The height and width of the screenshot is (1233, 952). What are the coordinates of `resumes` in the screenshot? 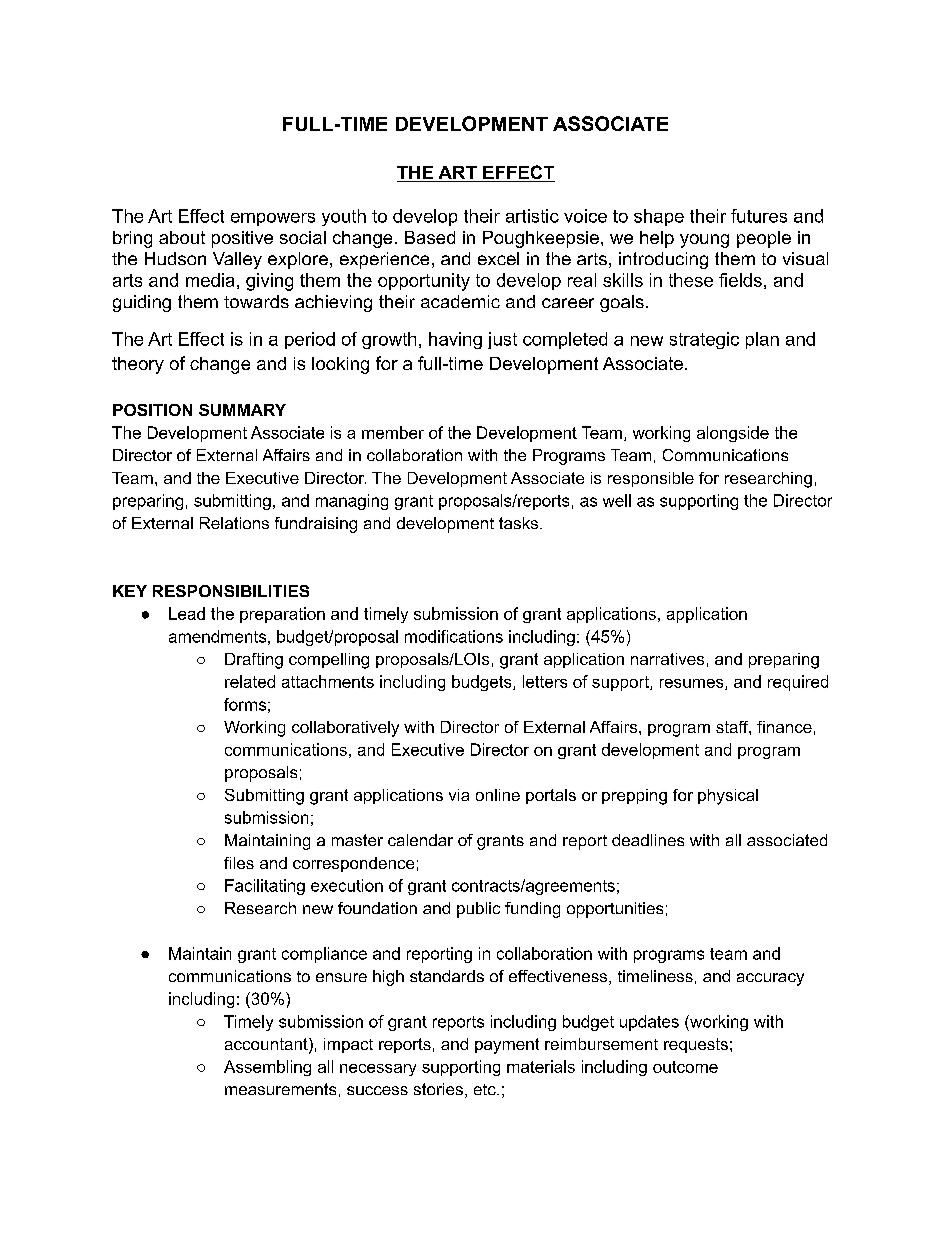 It's located at (693, 684).
